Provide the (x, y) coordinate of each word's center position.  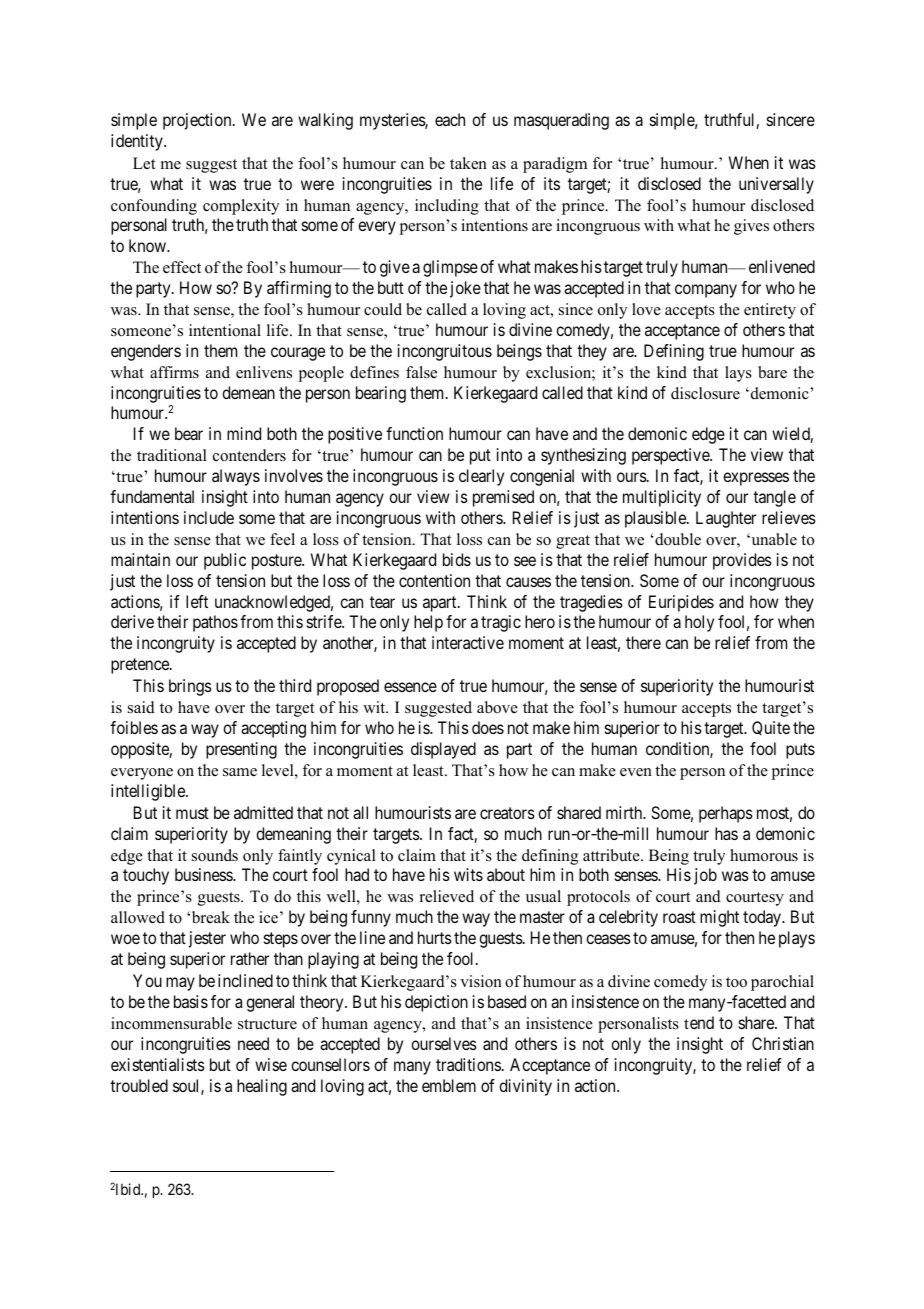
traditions (468, 1064)
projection (198, 121)
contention (434, 580)
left (197, 601)
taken (468, 163)
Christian (783, 1043)
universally (776, 185)
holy (699, 623)
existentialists (158, 1064)
